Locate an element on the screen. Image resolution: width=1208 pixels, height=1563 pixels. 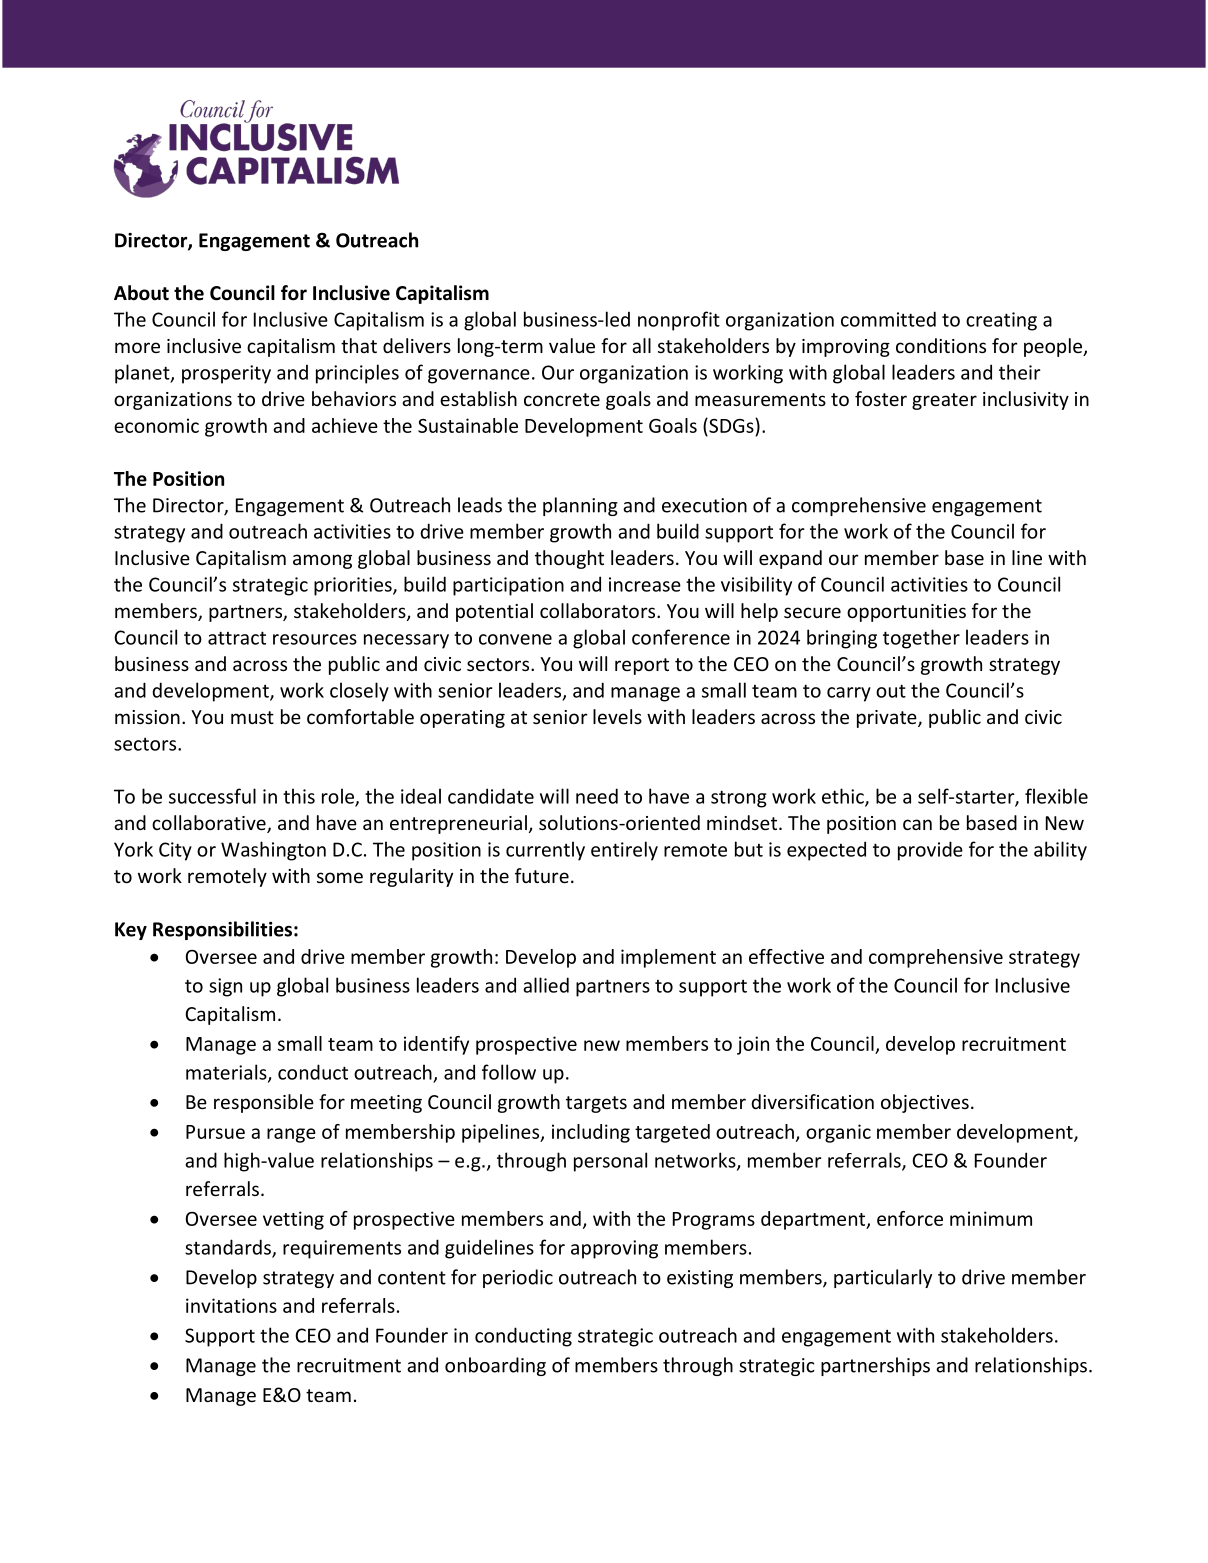
entirely is located at coordinates (624, 851).
